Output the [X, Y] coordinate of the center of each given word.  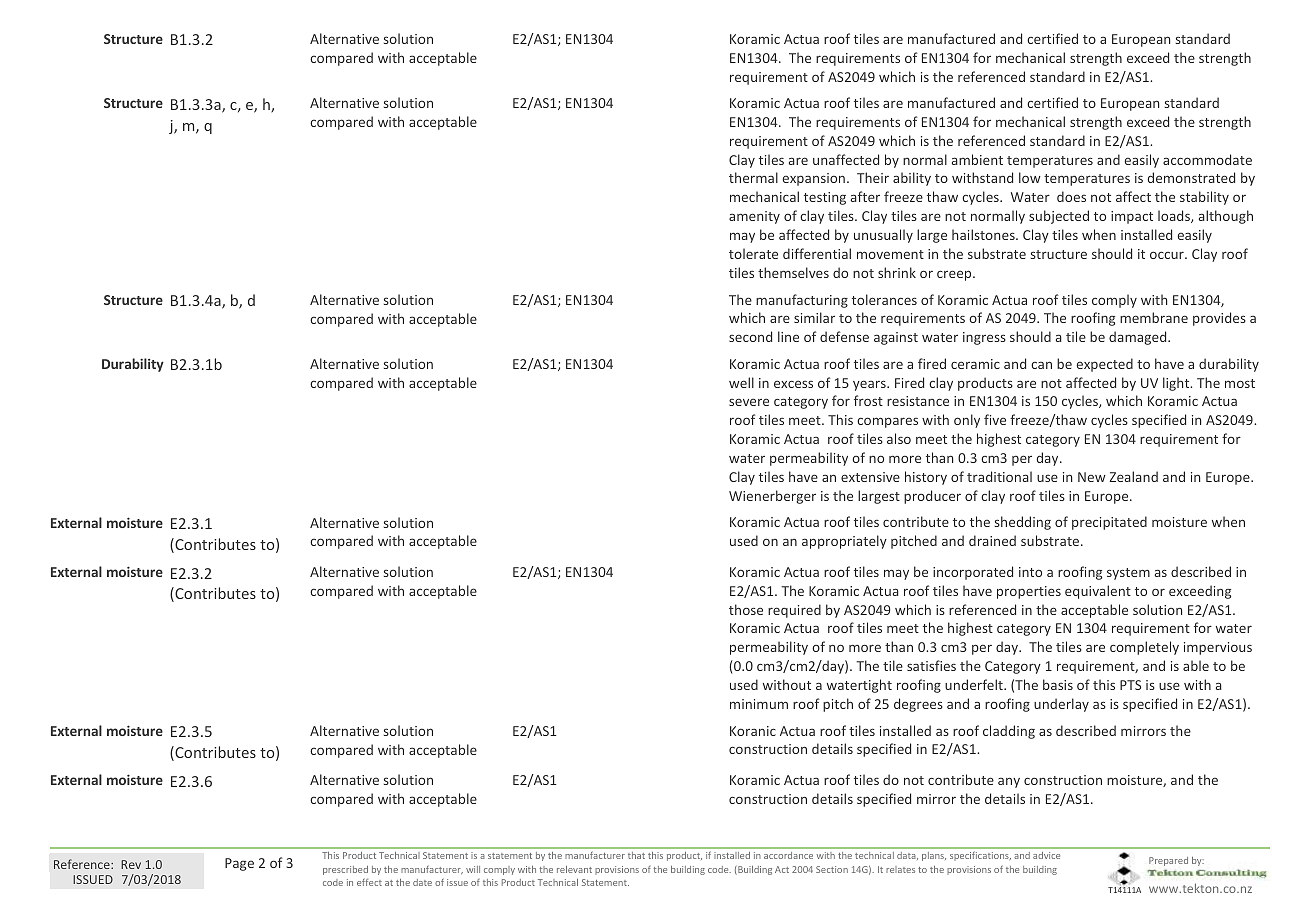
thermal [753, 177]
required [794, 611]
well [741, 382]
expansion [813, 179]
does [1071, 196]
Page [239, 864]
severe [749, 402]
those [746, 609]
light [1177, 384]
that [636, 855]
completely [1144, 648]
